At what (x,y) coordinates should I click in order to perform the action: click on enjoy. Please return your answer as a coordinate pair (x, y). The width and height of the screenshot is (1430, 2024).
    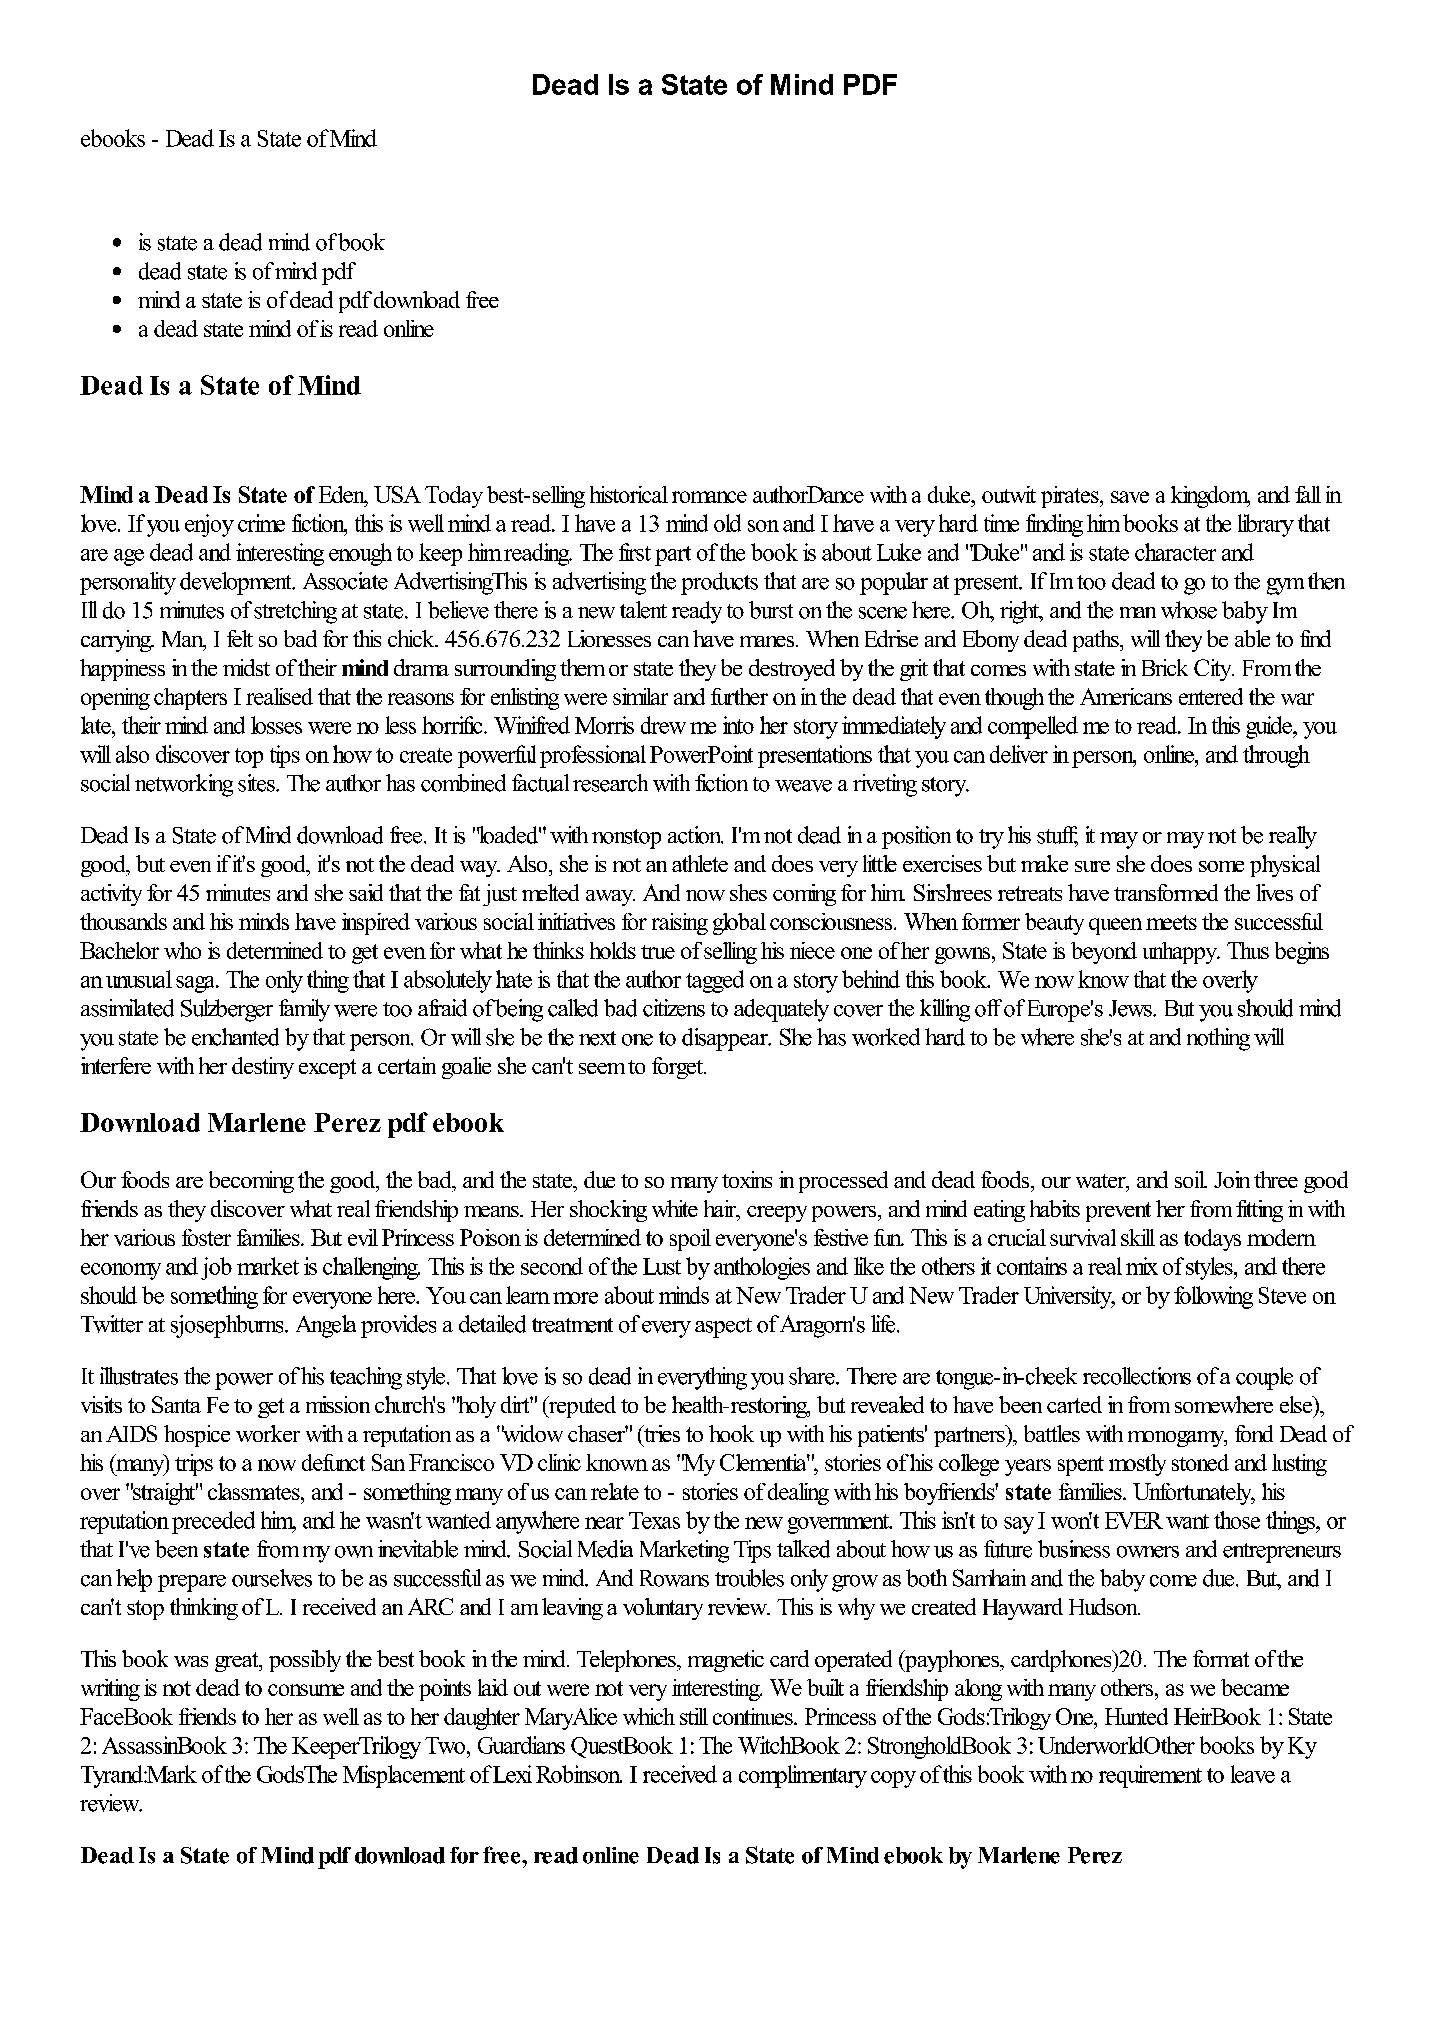
    Looking at the image, I should click on (209, 525).
